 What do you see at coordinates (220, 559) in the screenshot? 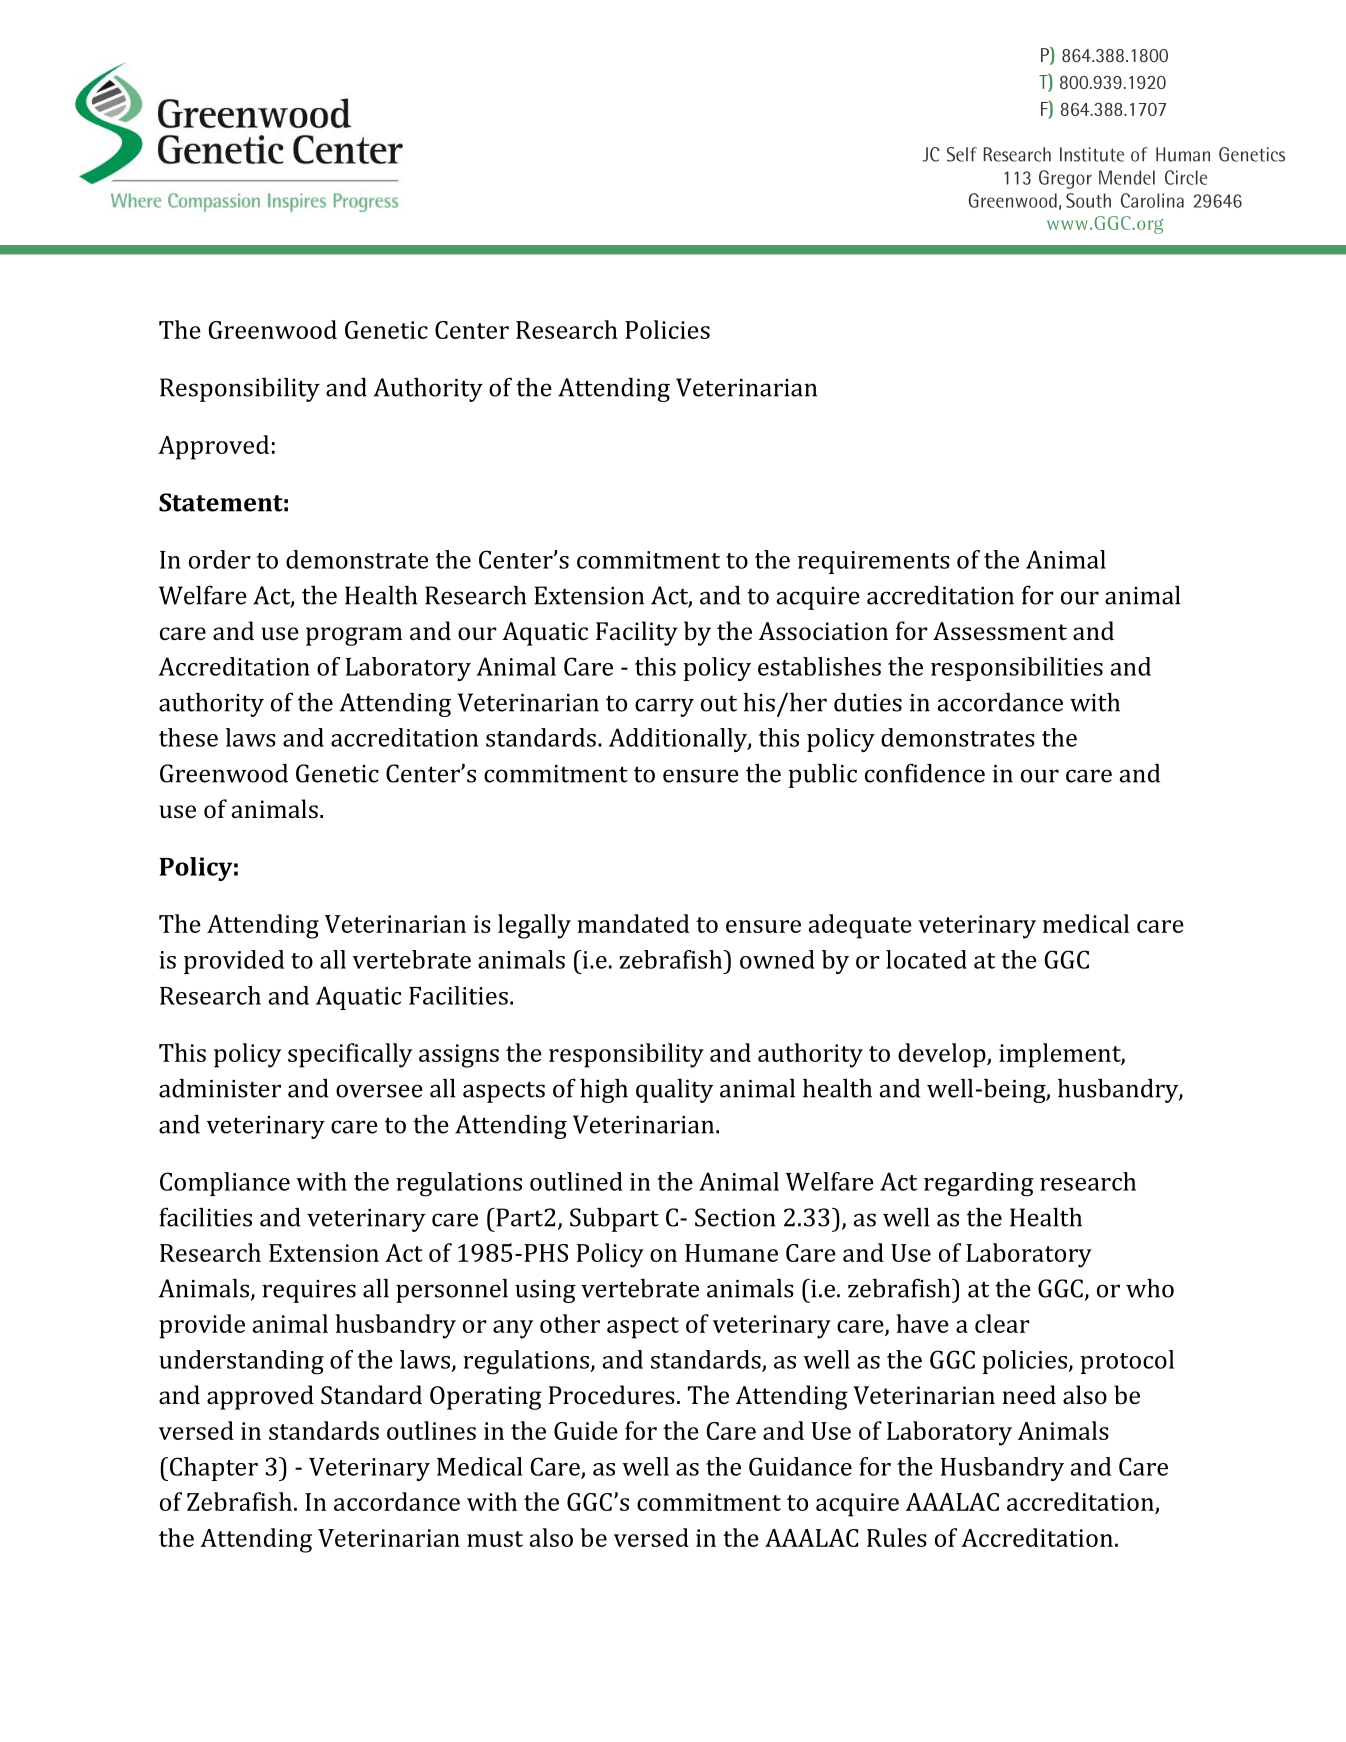
I see `order` at bounding box center [220, 559].
